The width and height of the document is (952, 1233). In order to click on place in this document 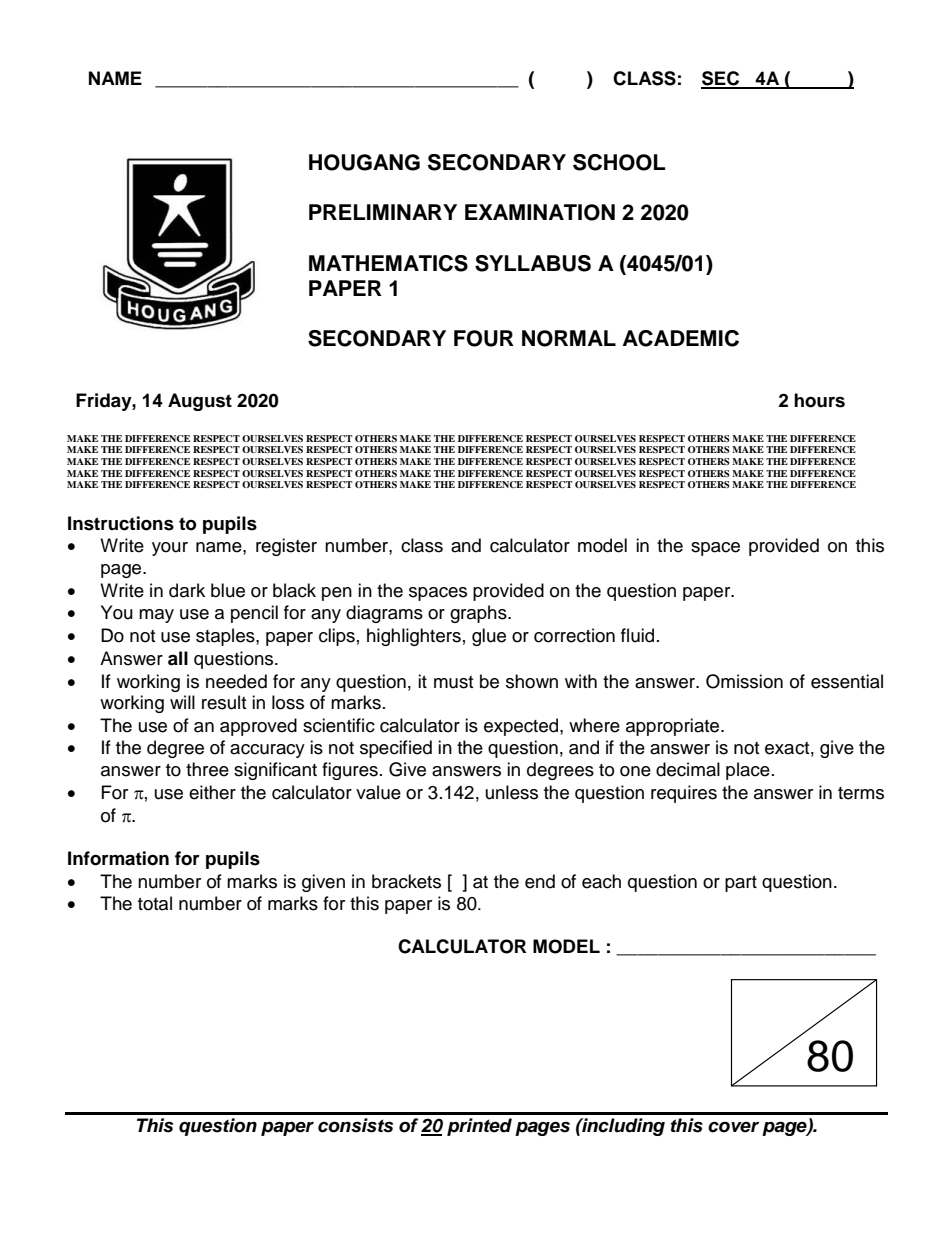, I will do `click(748, 771)`.
